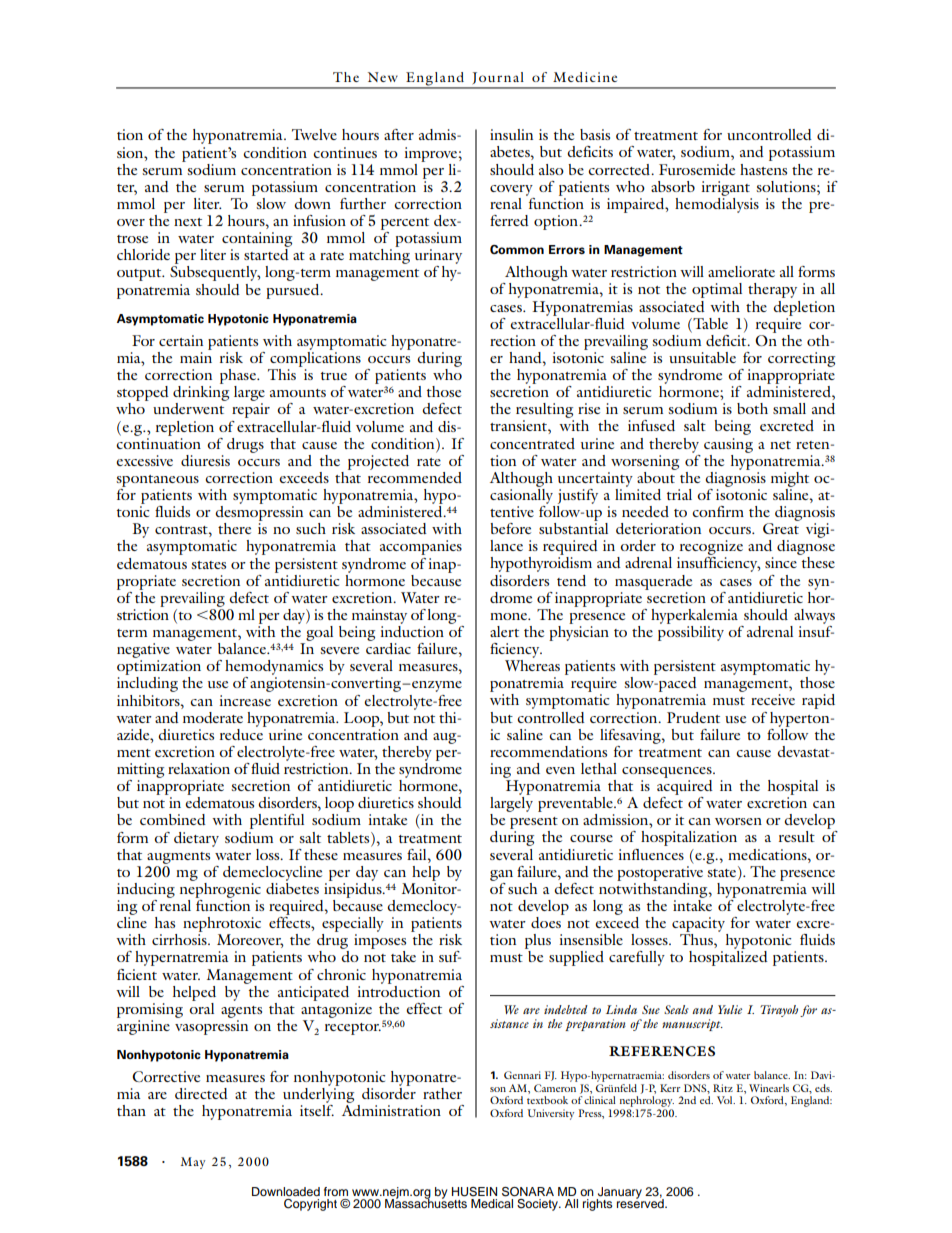  Describe the element at coordinates (773, 699) in the screenshot. I see `receive` at that location.
